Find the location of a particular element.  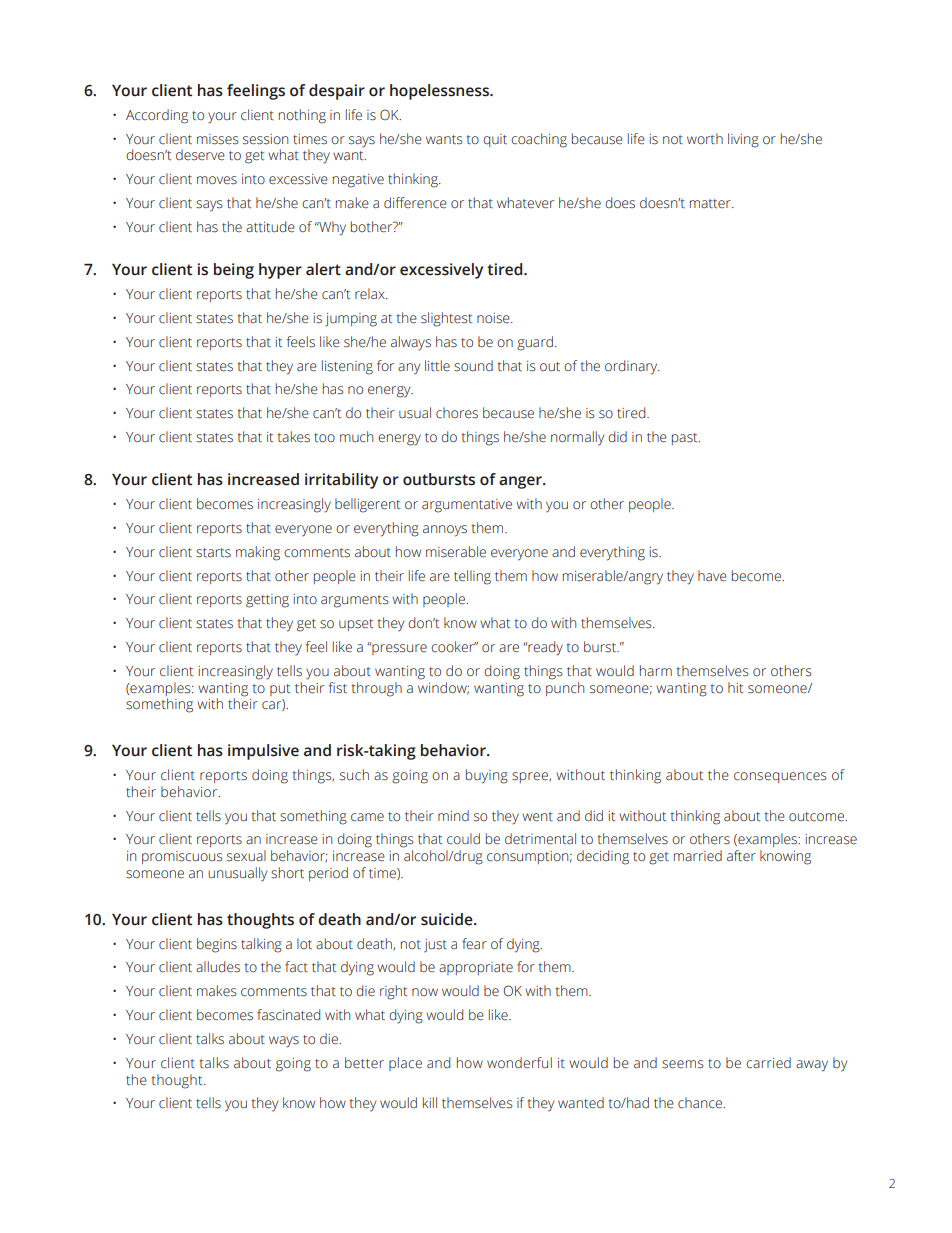

misses is located at coordinates (218, 139).
